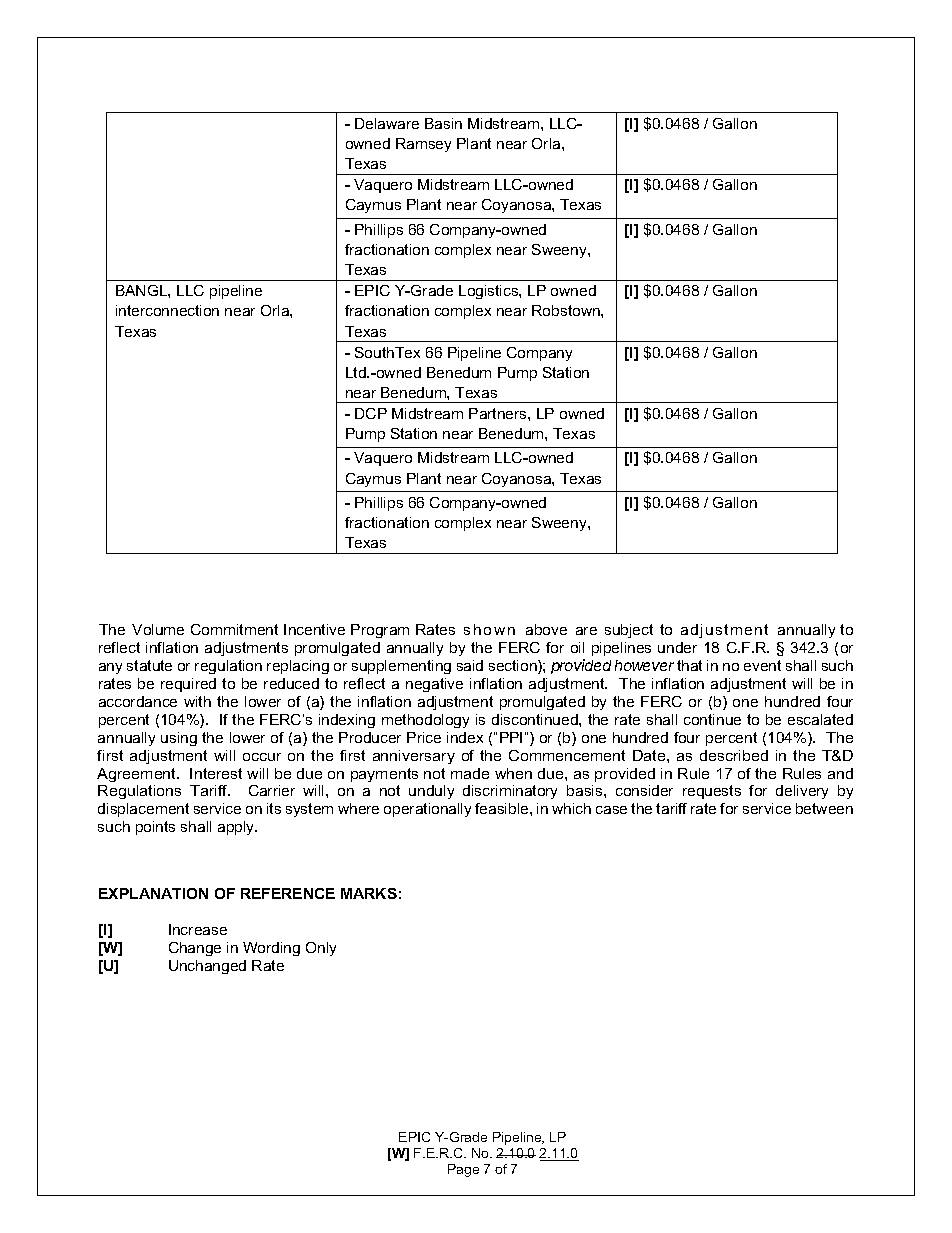  What do you see at coordinates (499, 413) in the screenshot?
I see `Partners` at bounding box center [499, 413].
